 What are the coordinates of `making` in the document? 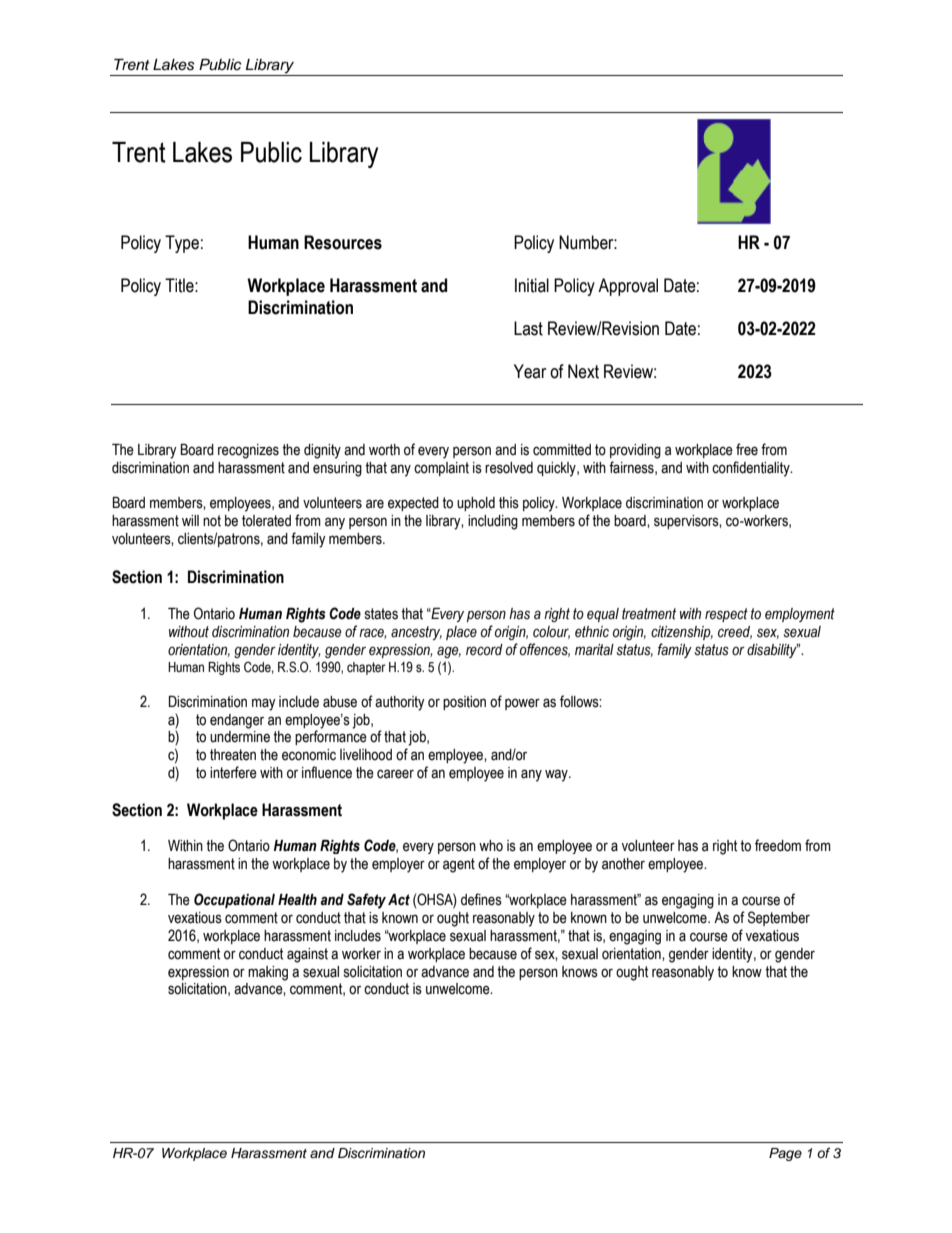 It's located at (268, 973).
